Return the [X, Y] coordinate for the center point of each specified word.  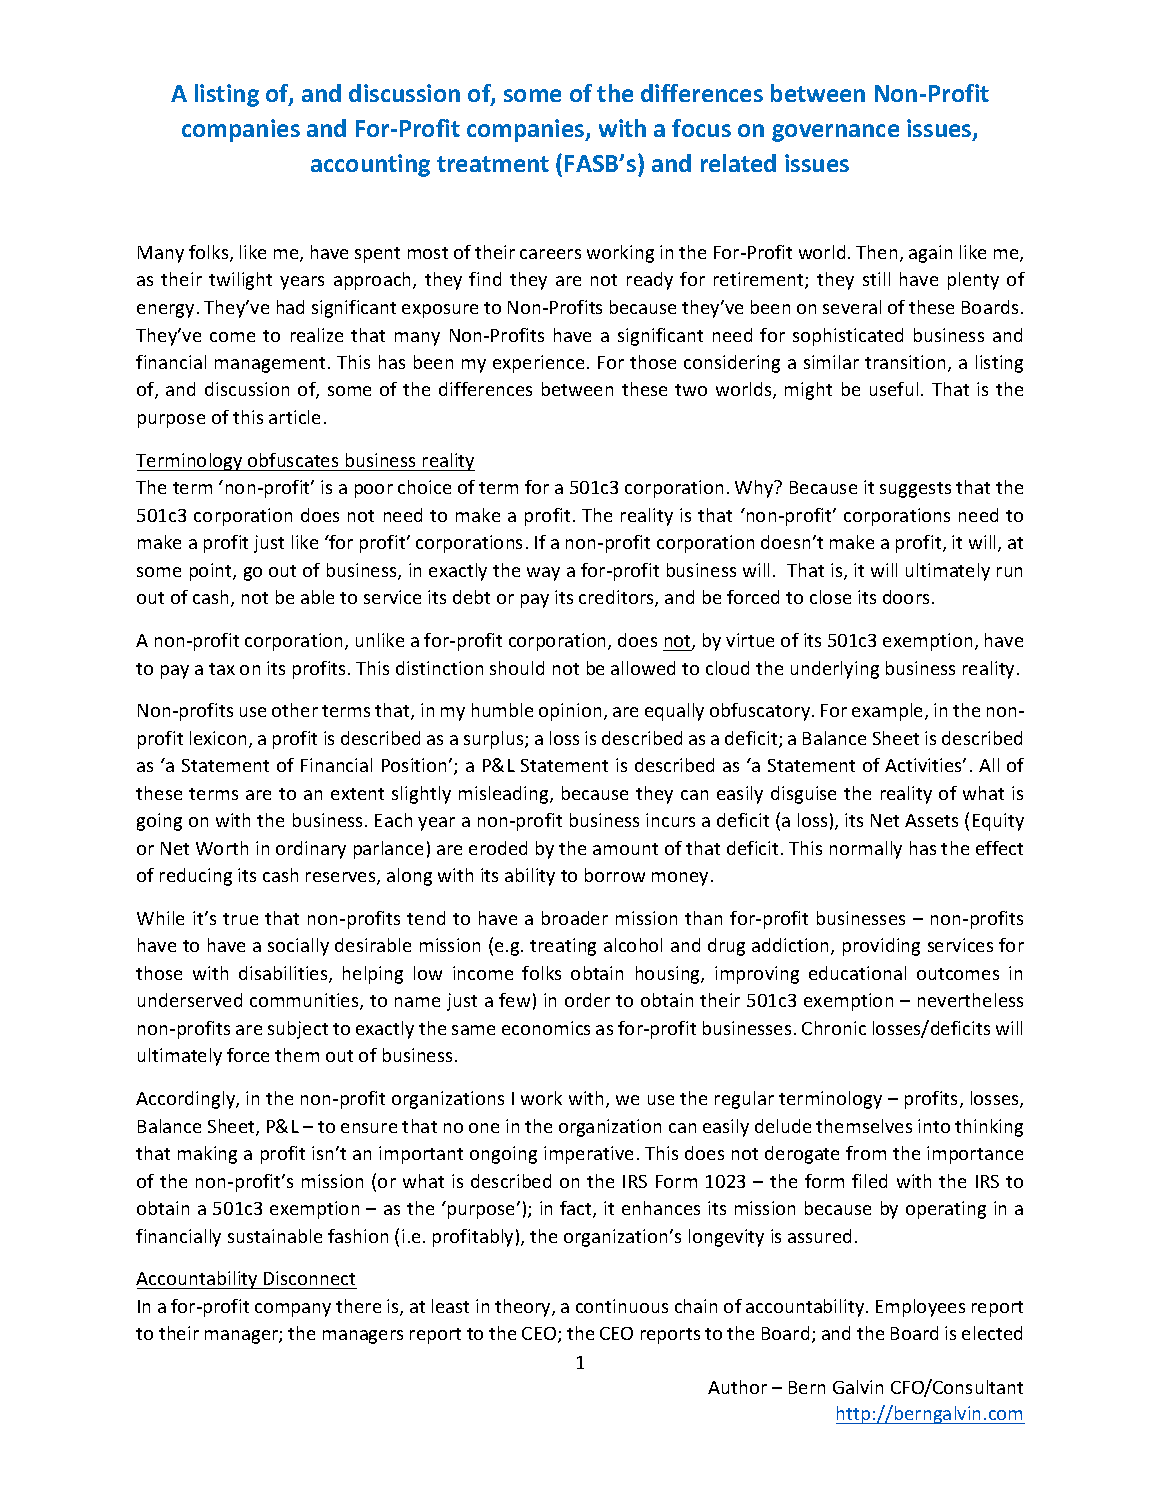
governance [835, 133]
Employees [920, 1308]
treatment [493, 164]
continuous [622, 1306]
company [293, 1310]
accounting [370, 165]
